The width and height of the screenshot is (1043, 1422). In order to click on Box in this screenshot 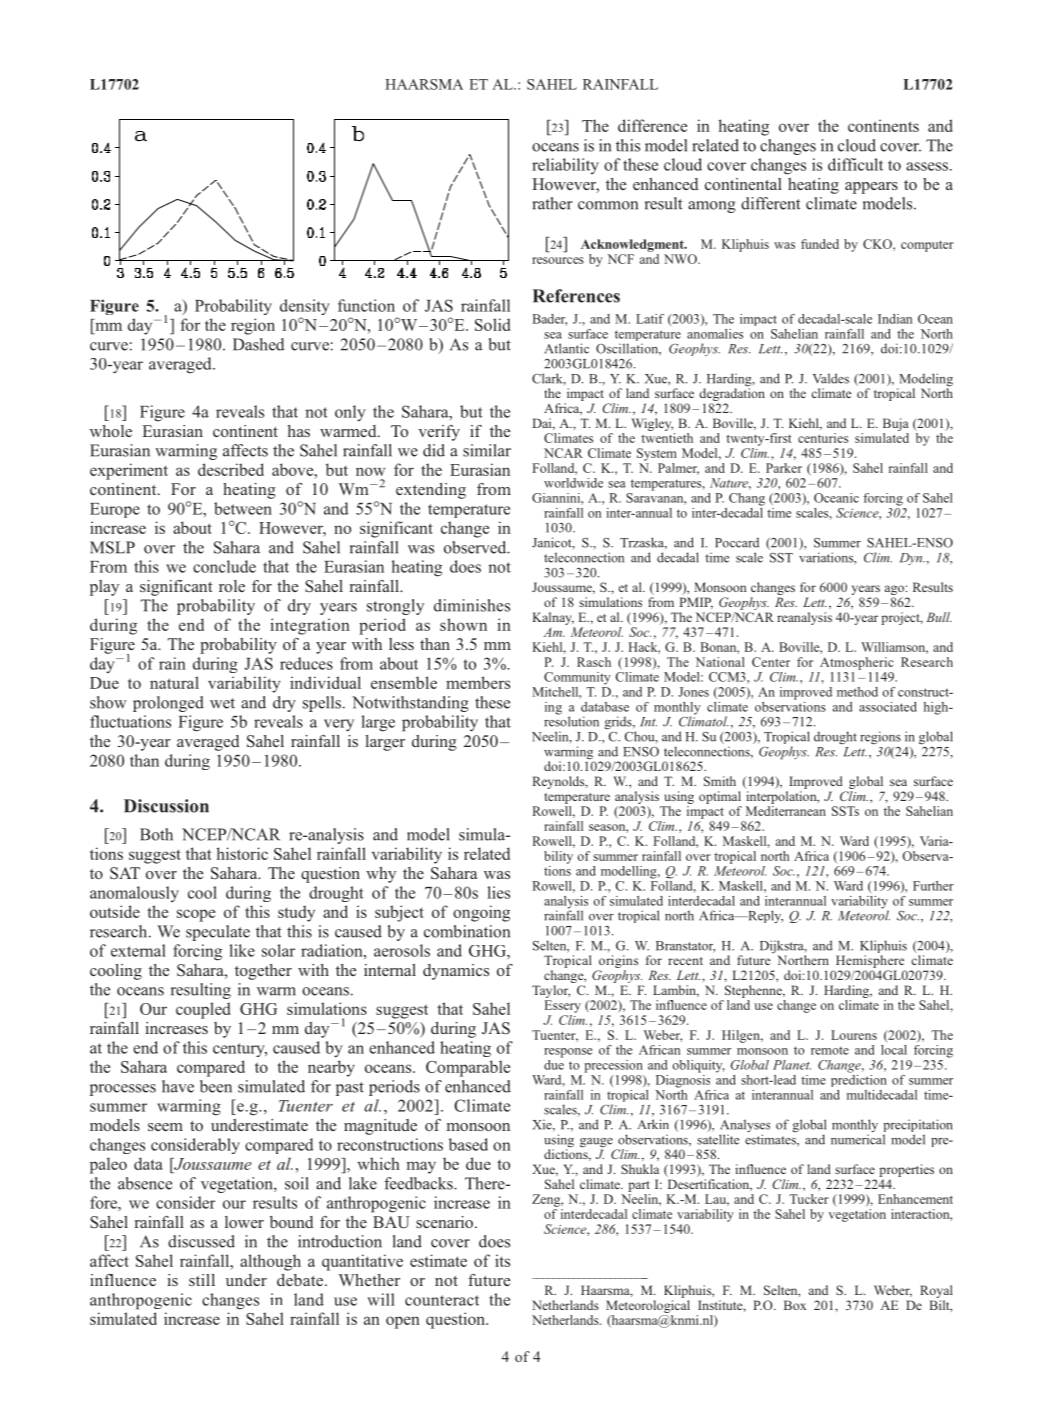, I will do `click(795, 1305)`.
